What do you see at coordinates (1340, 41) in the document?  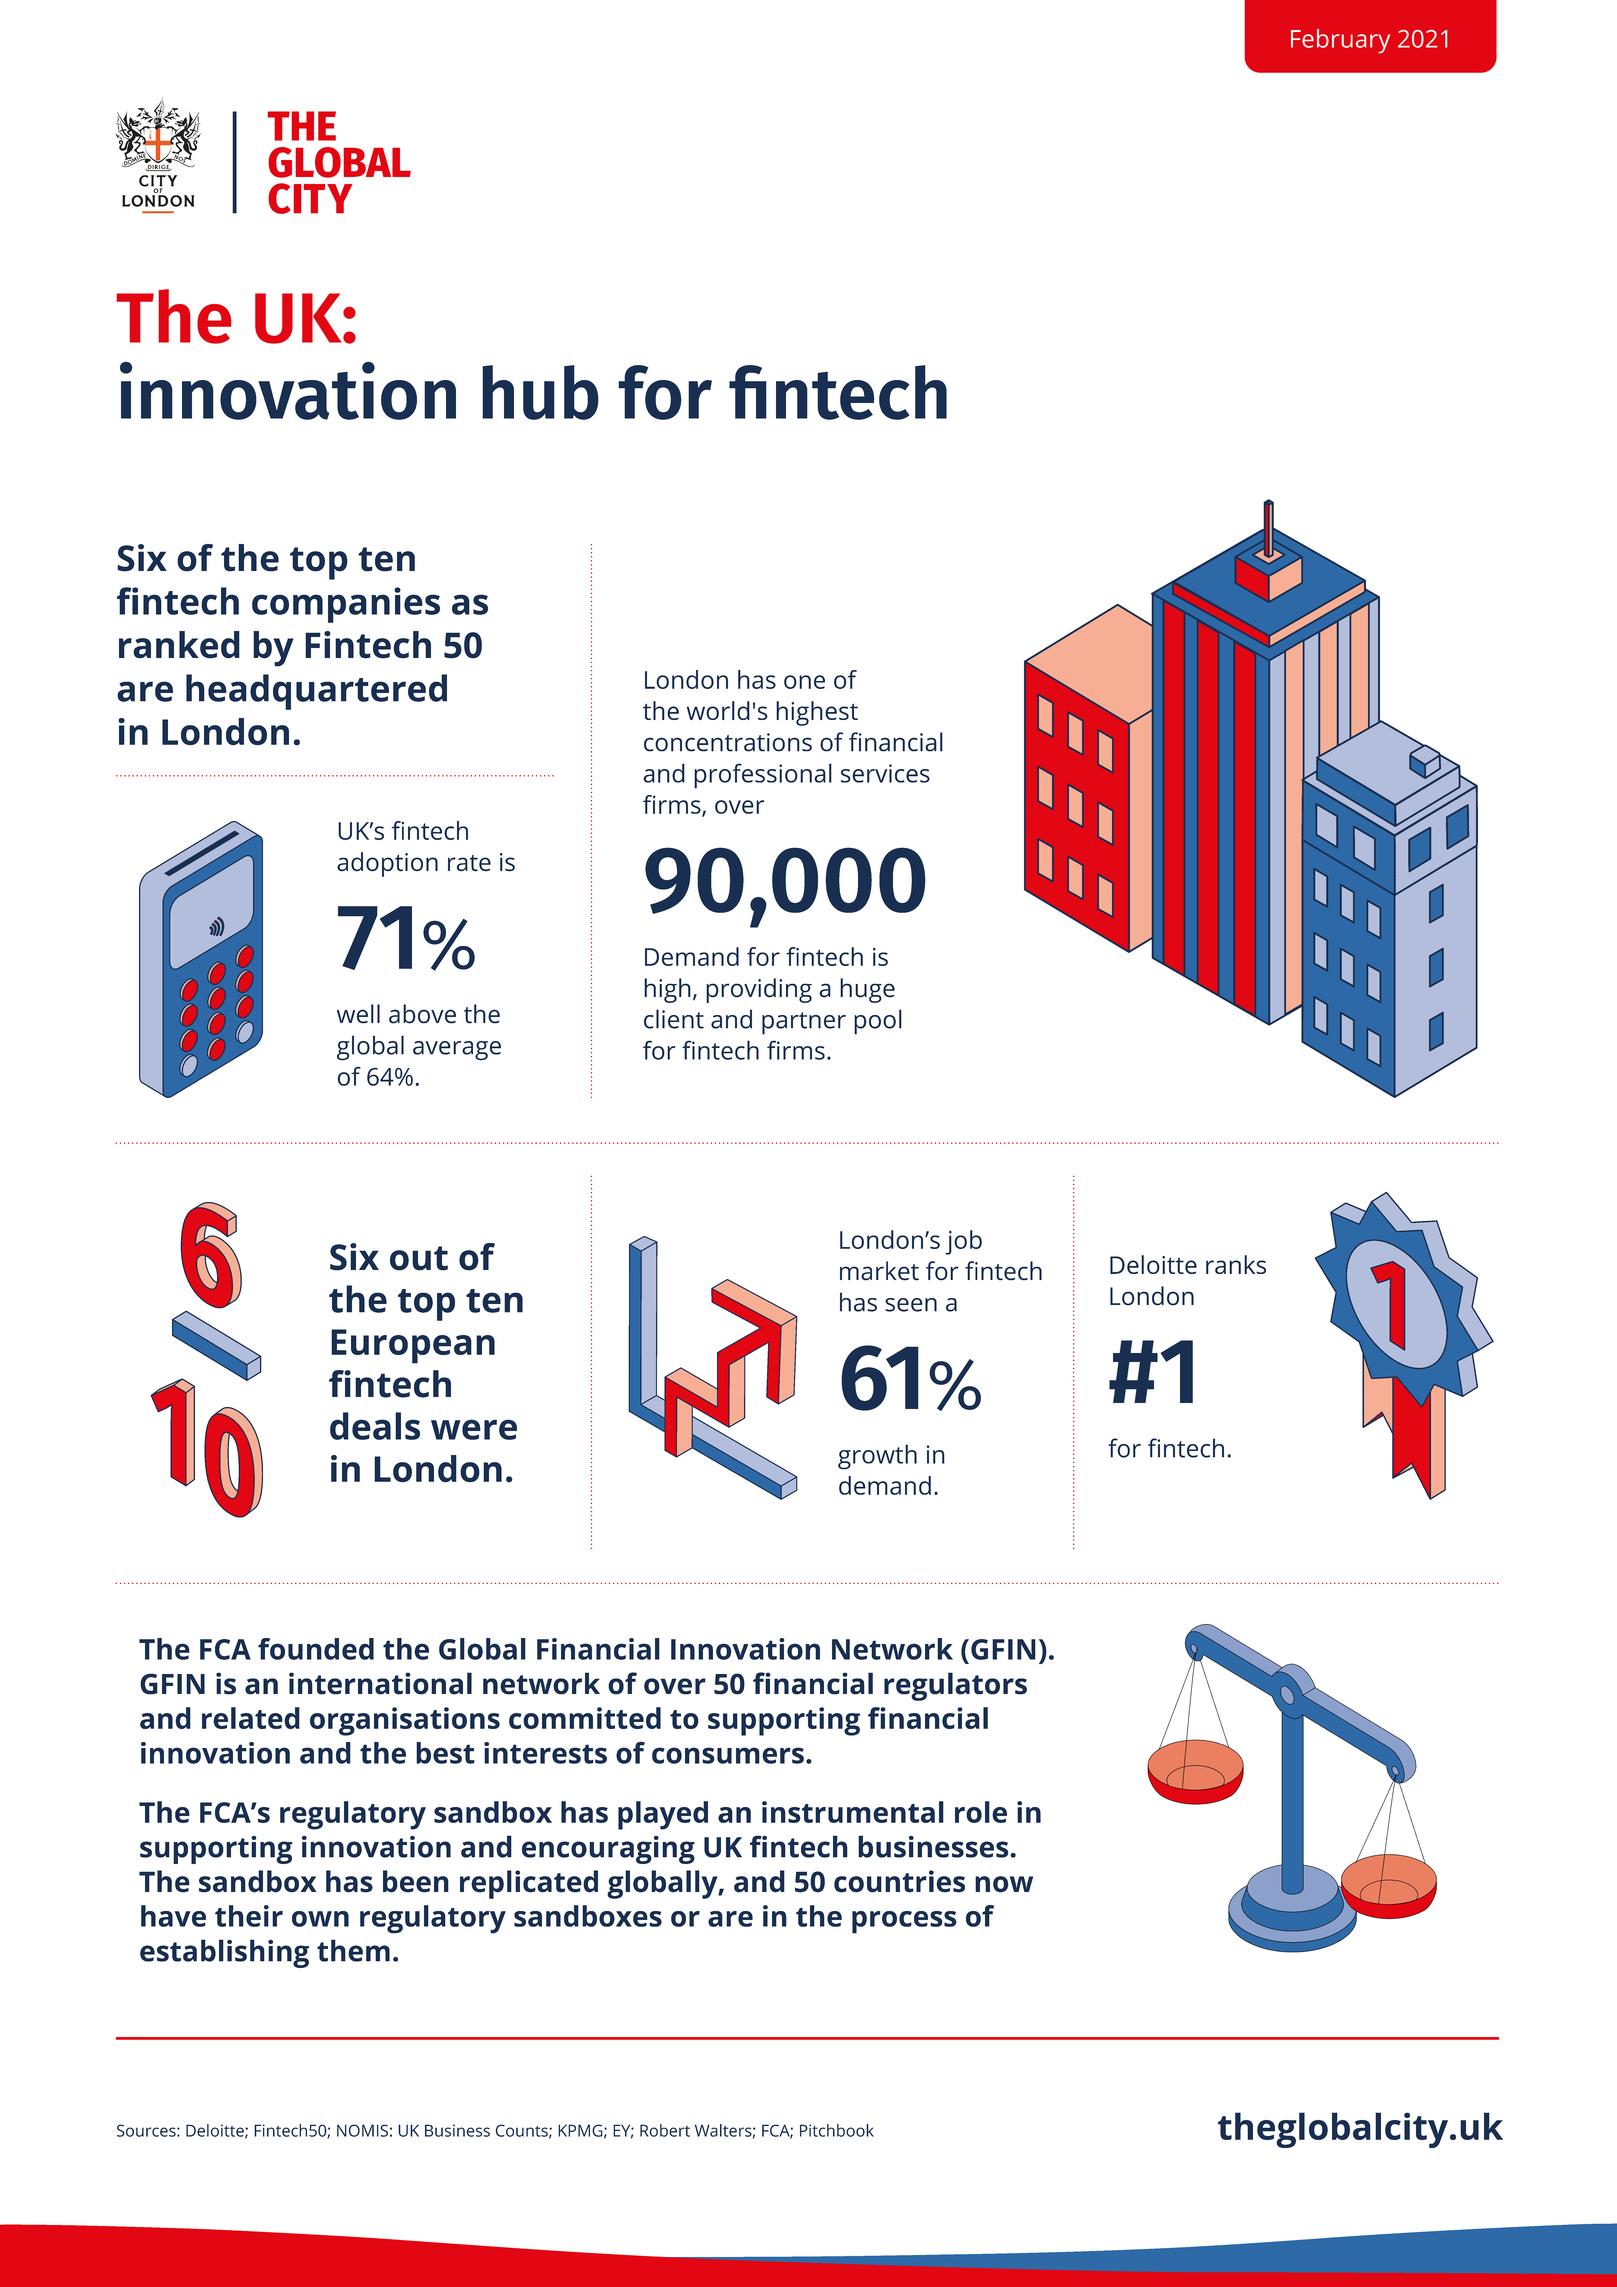 I see `February` at bounding box center [1340, 41].
